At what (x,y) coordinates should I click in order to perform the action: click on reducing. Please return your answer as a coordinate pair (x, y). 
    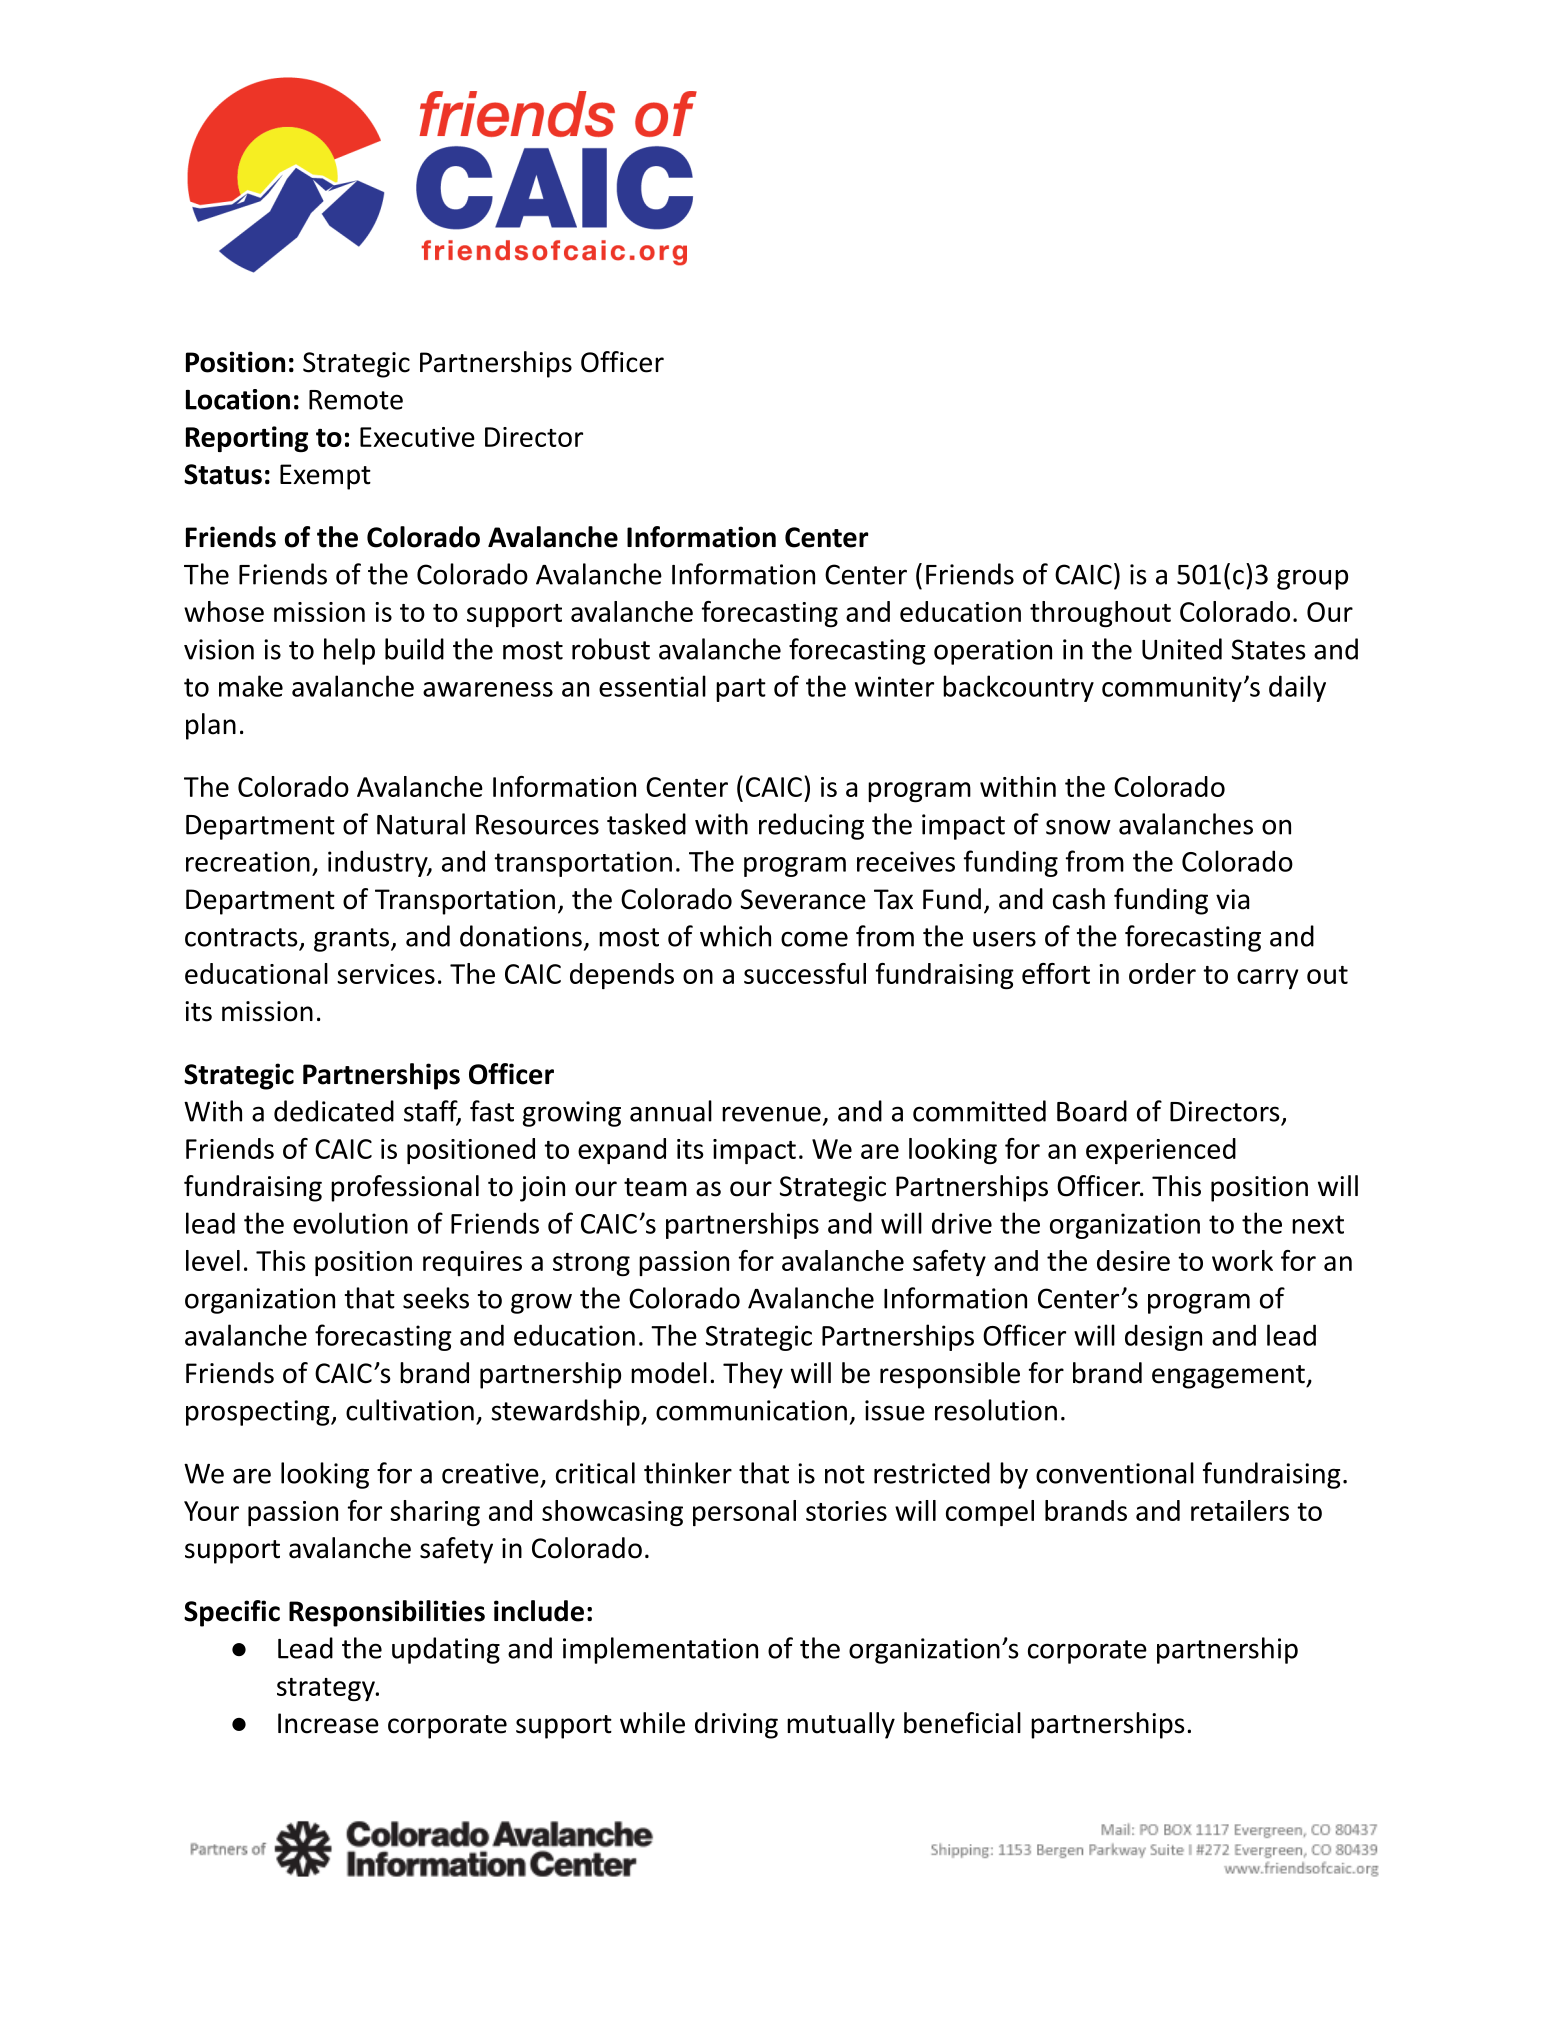
    Looking at the image, I should click on (811, 826).
